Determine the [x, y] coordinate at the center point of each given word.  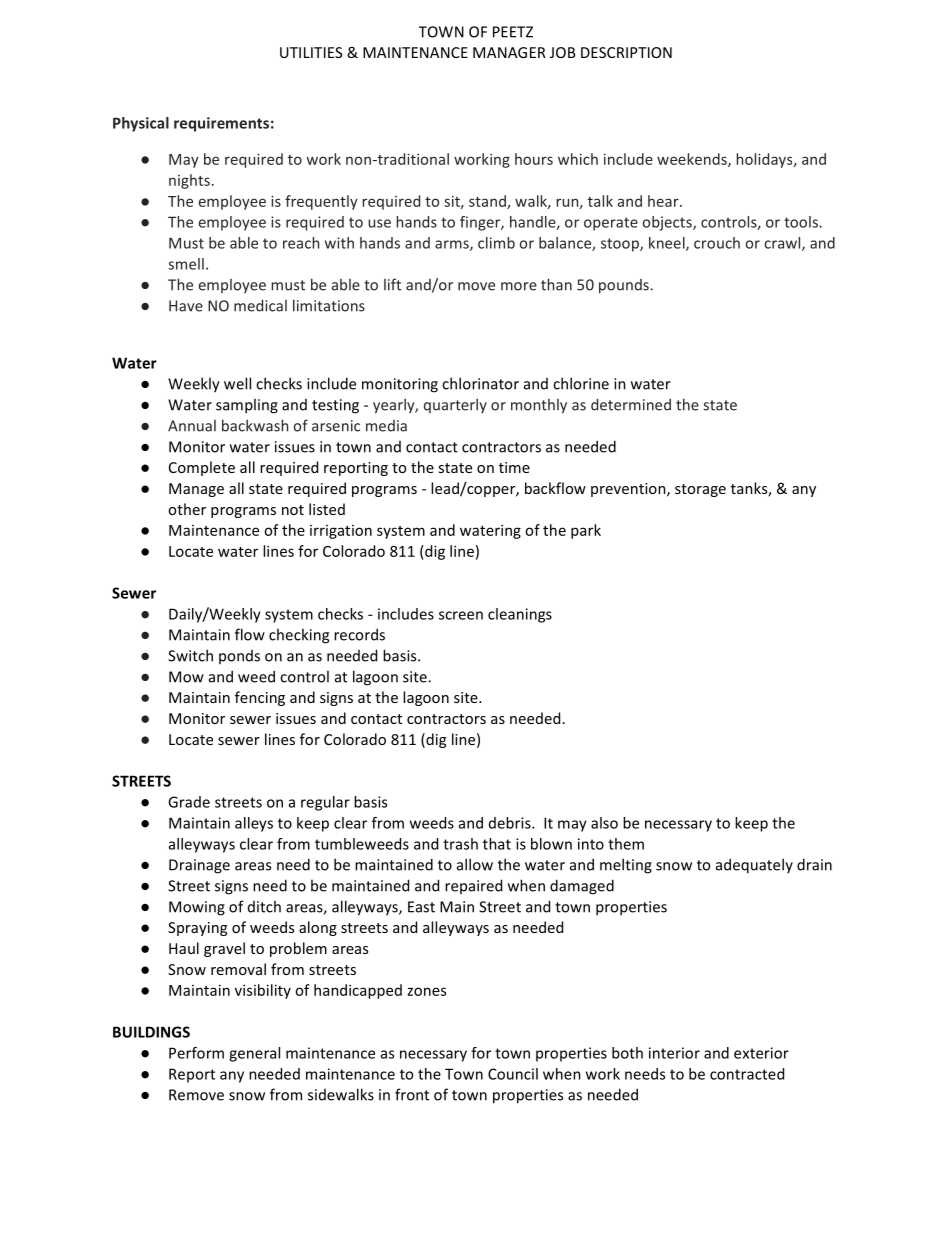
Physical [141, 124]
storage [700, 490]
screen [461, 615]
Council [513, 1074]
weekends [693, 160]
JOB [562, 52]
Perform [196, 1053]
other [187, 509]
